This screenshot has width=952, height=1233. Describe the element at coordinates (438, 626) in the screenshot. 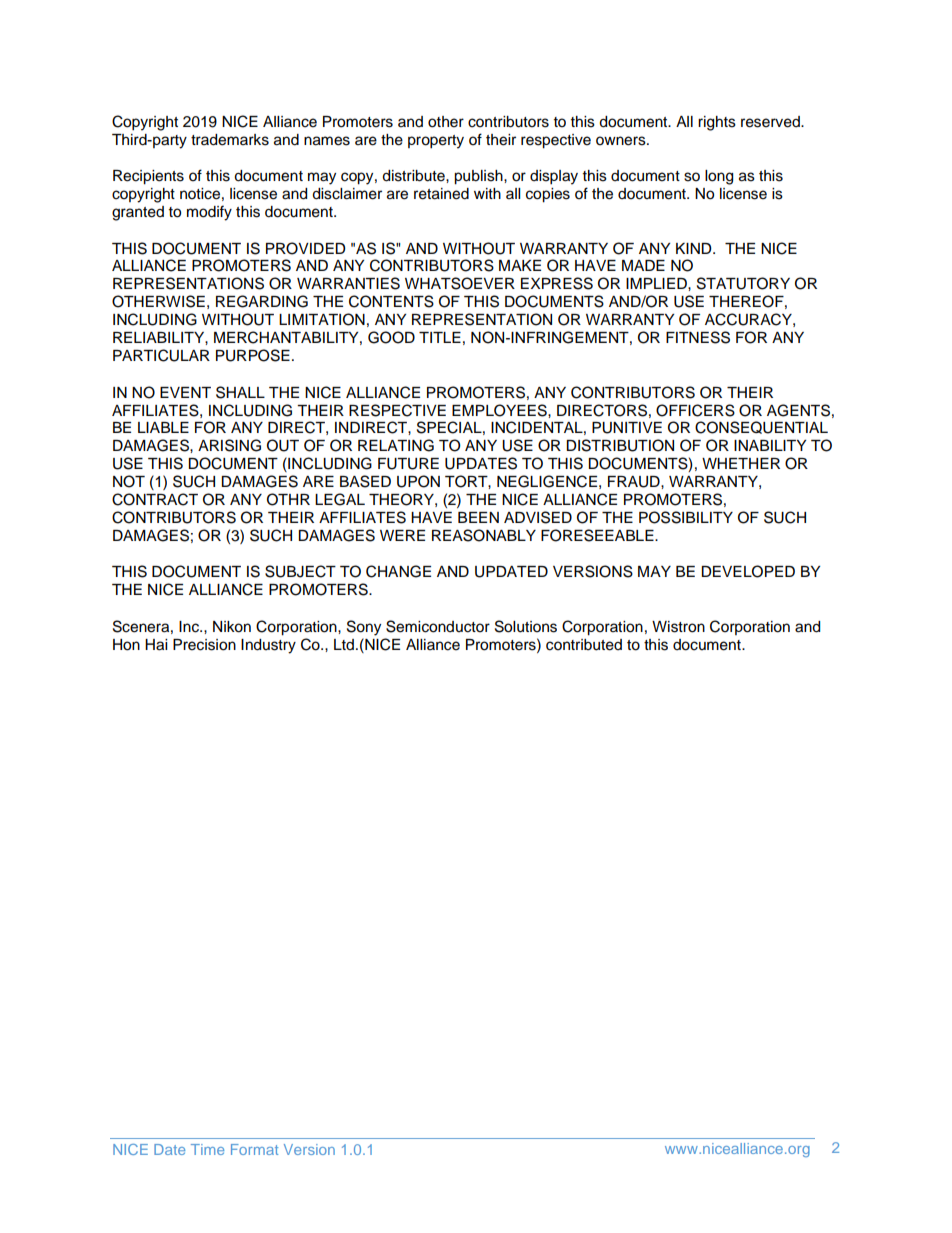

I see `Semiconductor` at that location.
